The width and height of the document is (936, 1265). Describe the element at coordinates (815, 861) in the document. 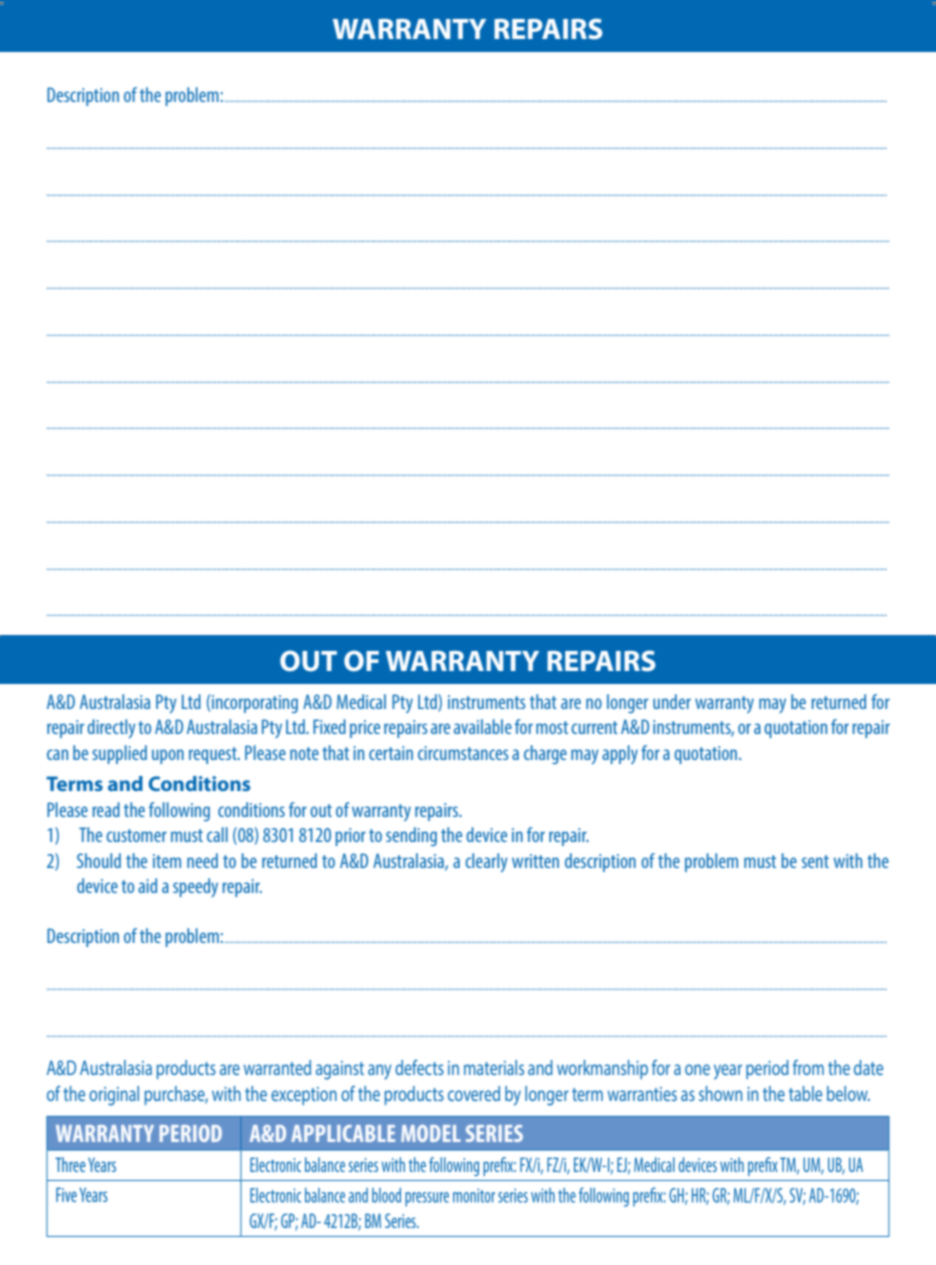

I see `sent` at that location.
